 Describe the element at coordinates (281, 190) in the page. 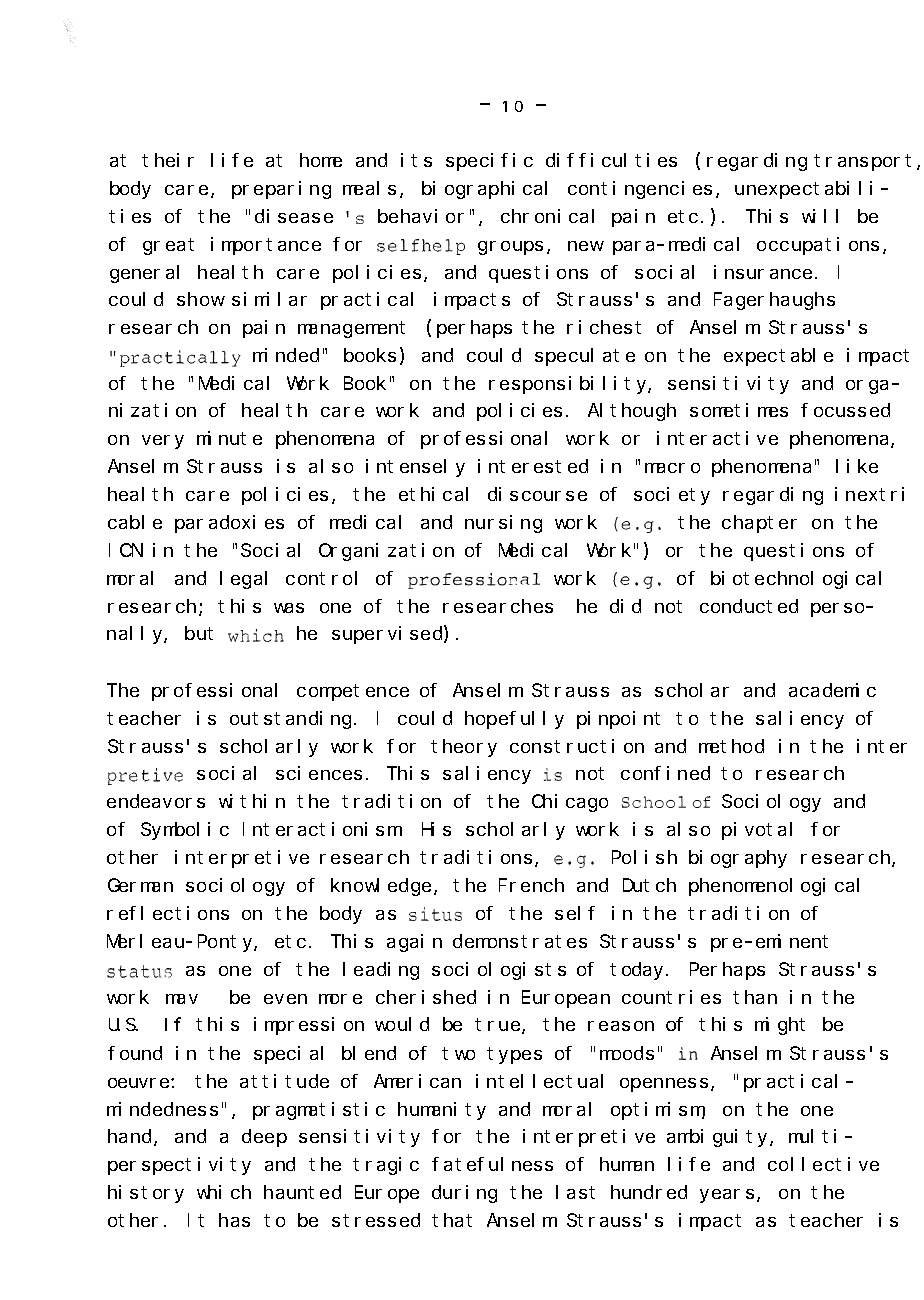

I see `preparing` at that location.
